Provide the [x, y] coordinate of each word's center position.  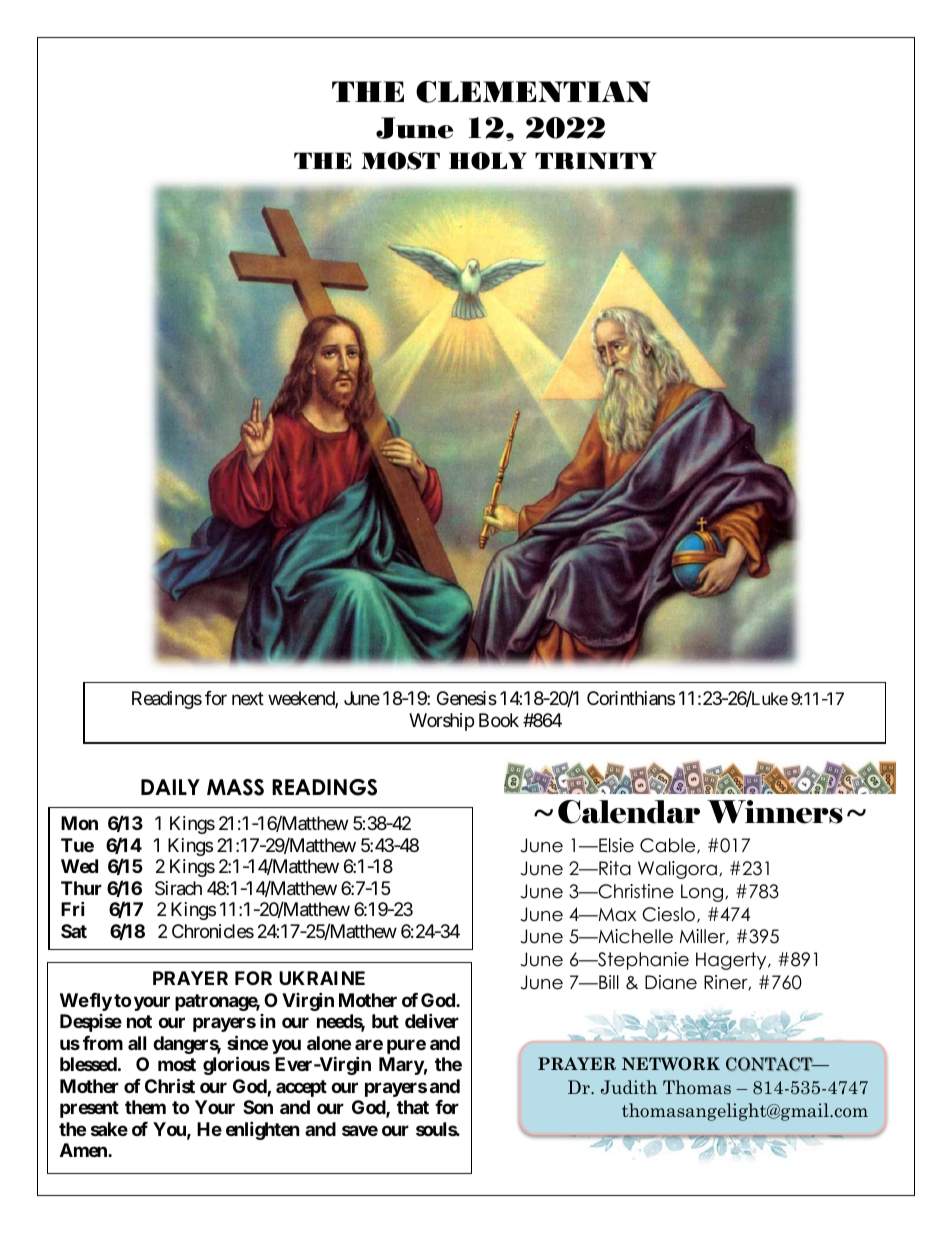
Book [499, 720]
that [413, 1107]
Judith [629, 1087]
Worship [441, 722]
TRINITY [596, 161]
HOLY [488, 161]
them [145, 1107]
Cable [669, 846]
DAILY [170, 787]
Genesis [467, 698]
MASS [235, 787]
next [248, 699]
